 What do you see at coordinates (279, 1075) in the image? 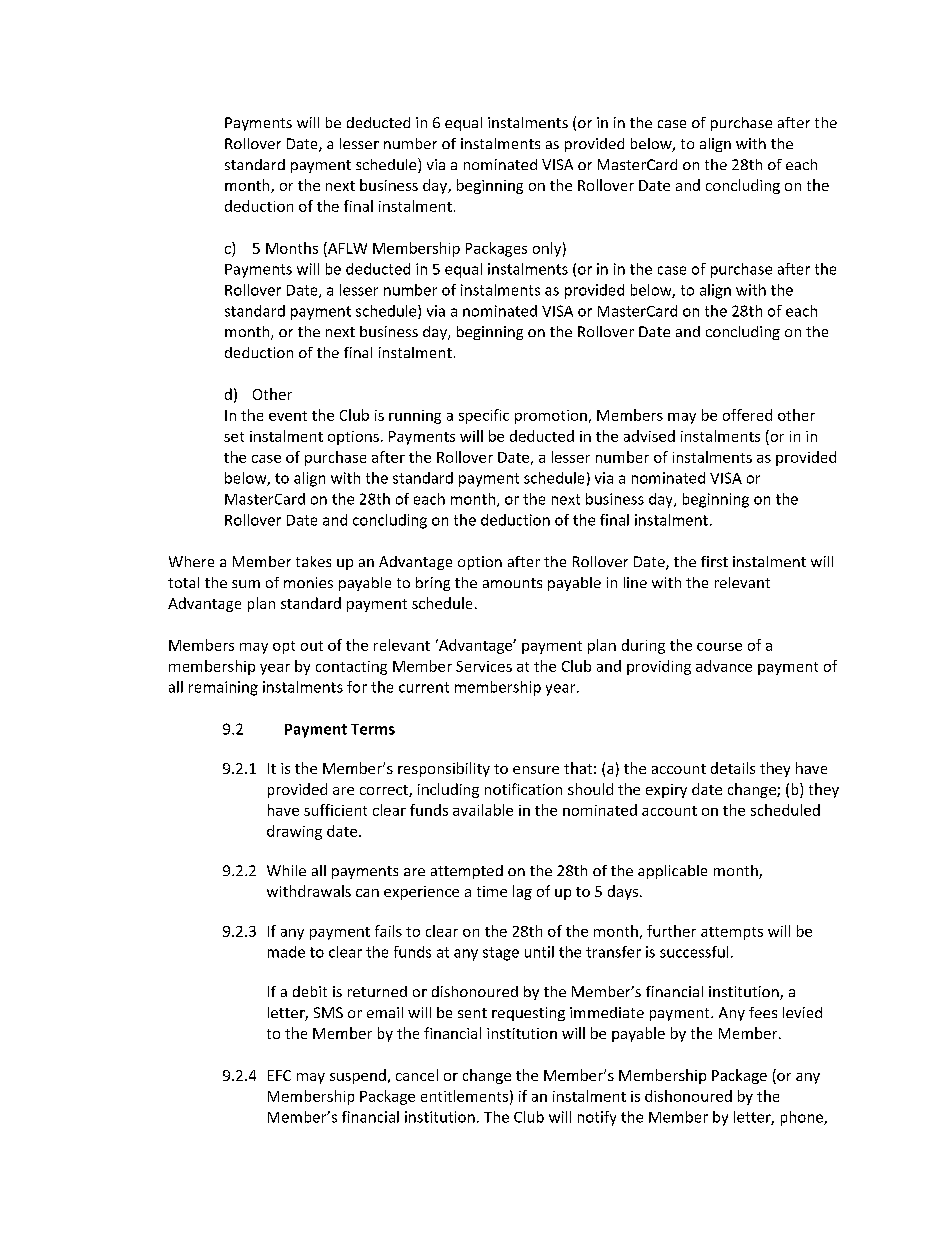
I see `EFC` at bounding box center [279, 1075].
